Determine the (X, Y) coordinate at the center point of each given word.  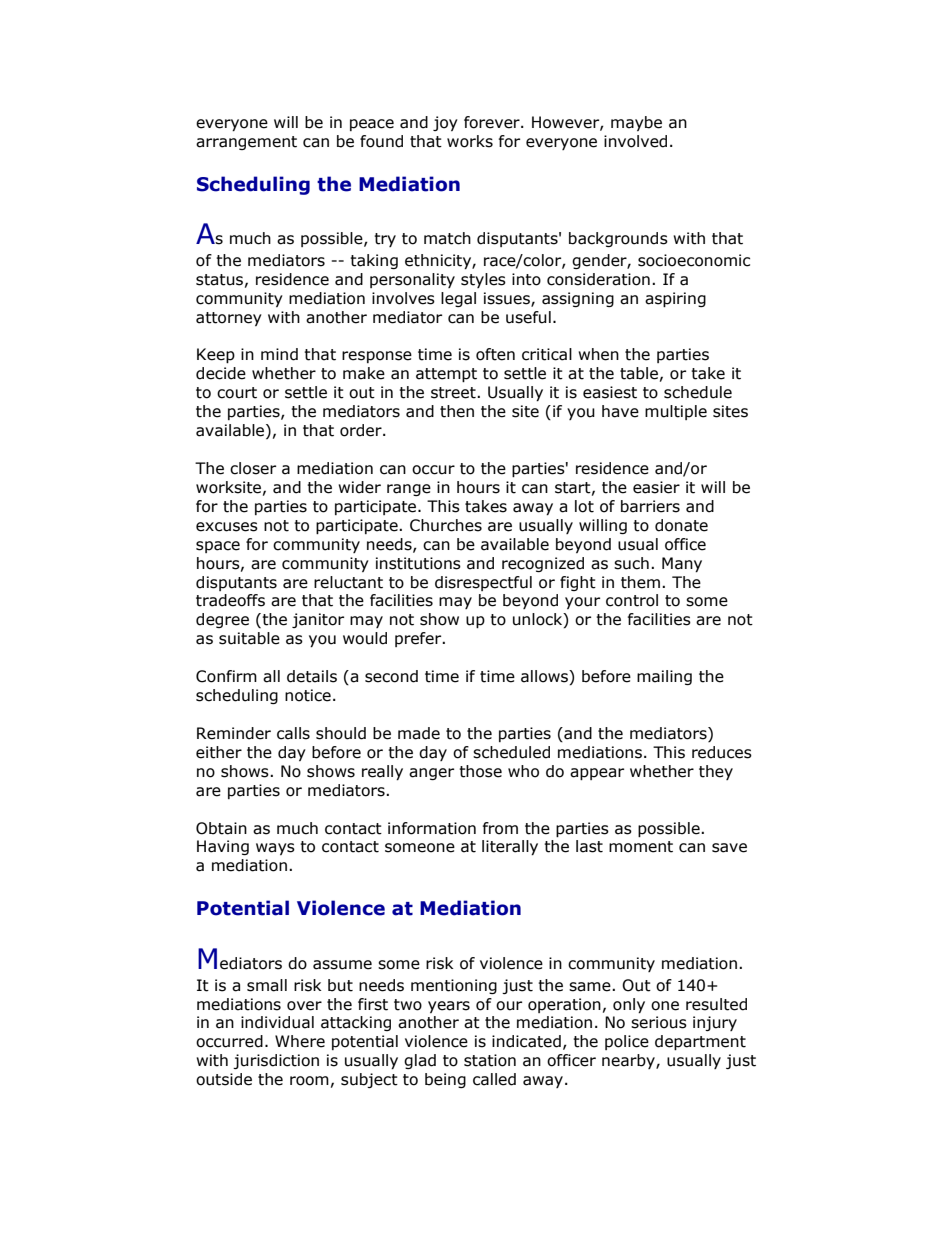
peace (372, 125)
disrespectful (483, 583)
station (490, 1060)
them (640, 582)
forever (493, 122)
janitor (318, 620)
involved (635, 141)
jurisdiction (276, 1061)
